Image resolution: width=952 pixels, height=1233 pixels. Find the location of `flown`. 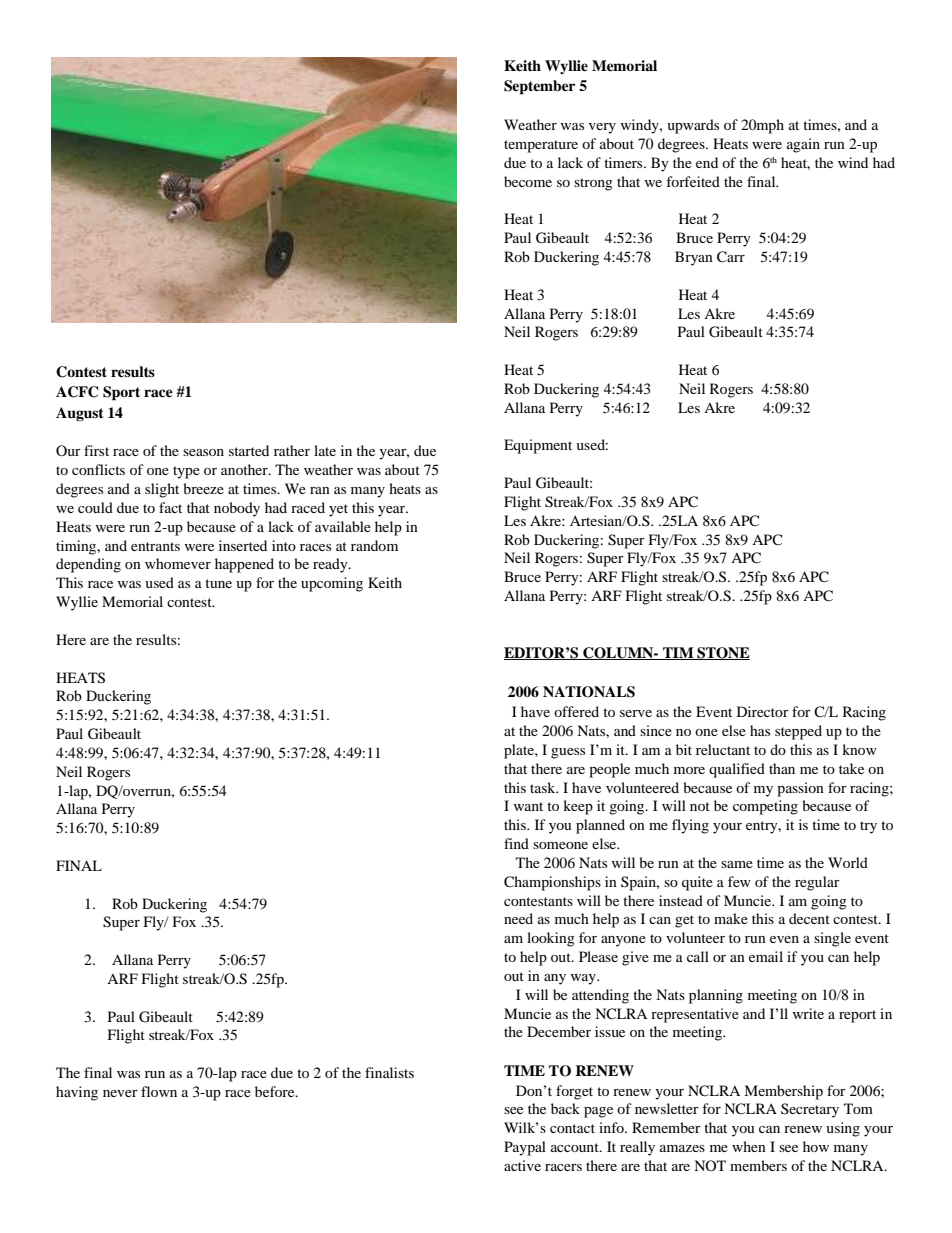

flown is located at coordinates (159, 1091).
